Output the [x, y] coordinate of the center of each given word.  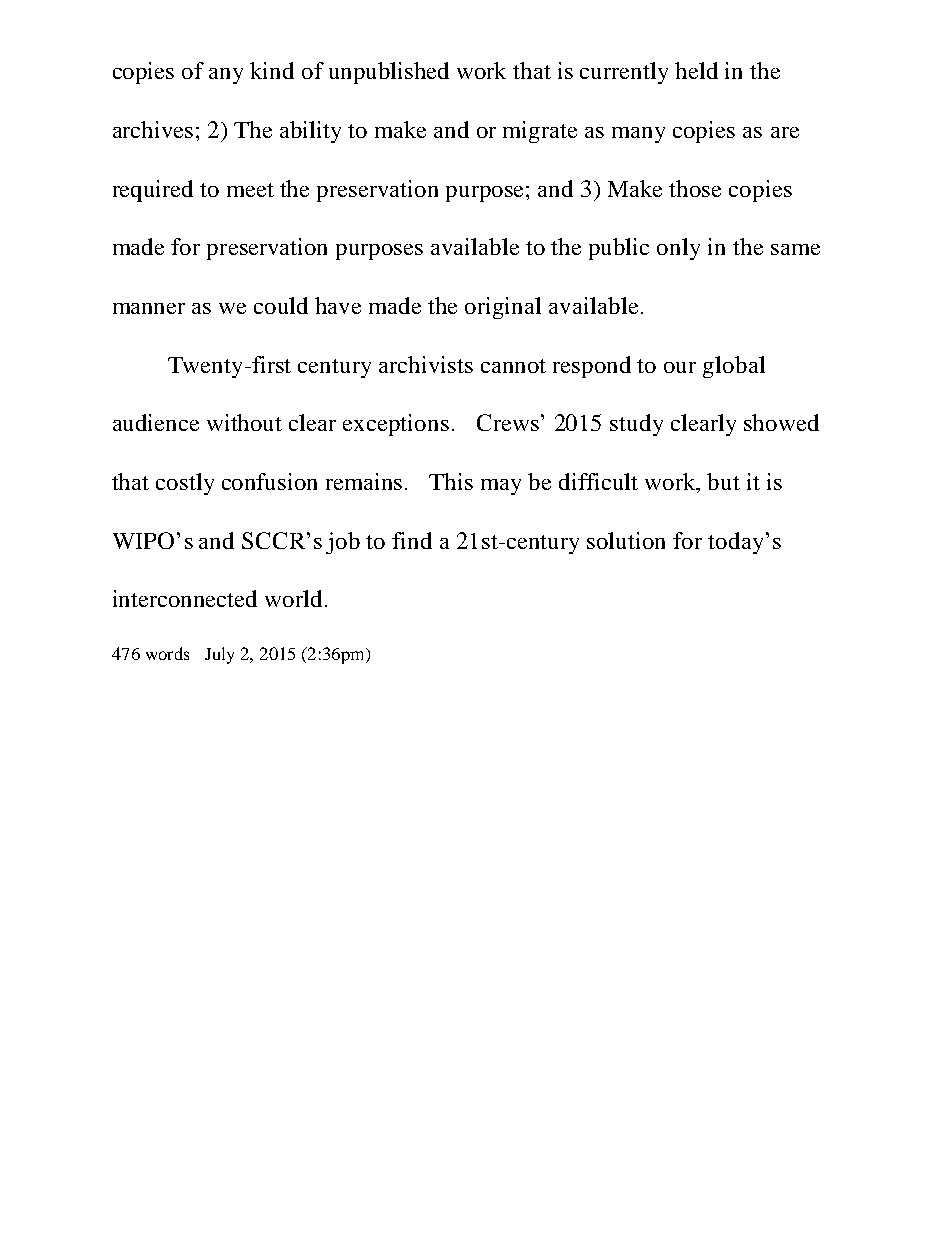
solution [626, 540]
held [696, 70]
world [293, 598]
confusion [269, 481]
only [678, 249]
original [503, 308]
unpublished [389, 73]
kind [272, 70]
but [723, 481]
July [219, 655]
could [281, 305]
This [451, 481]
